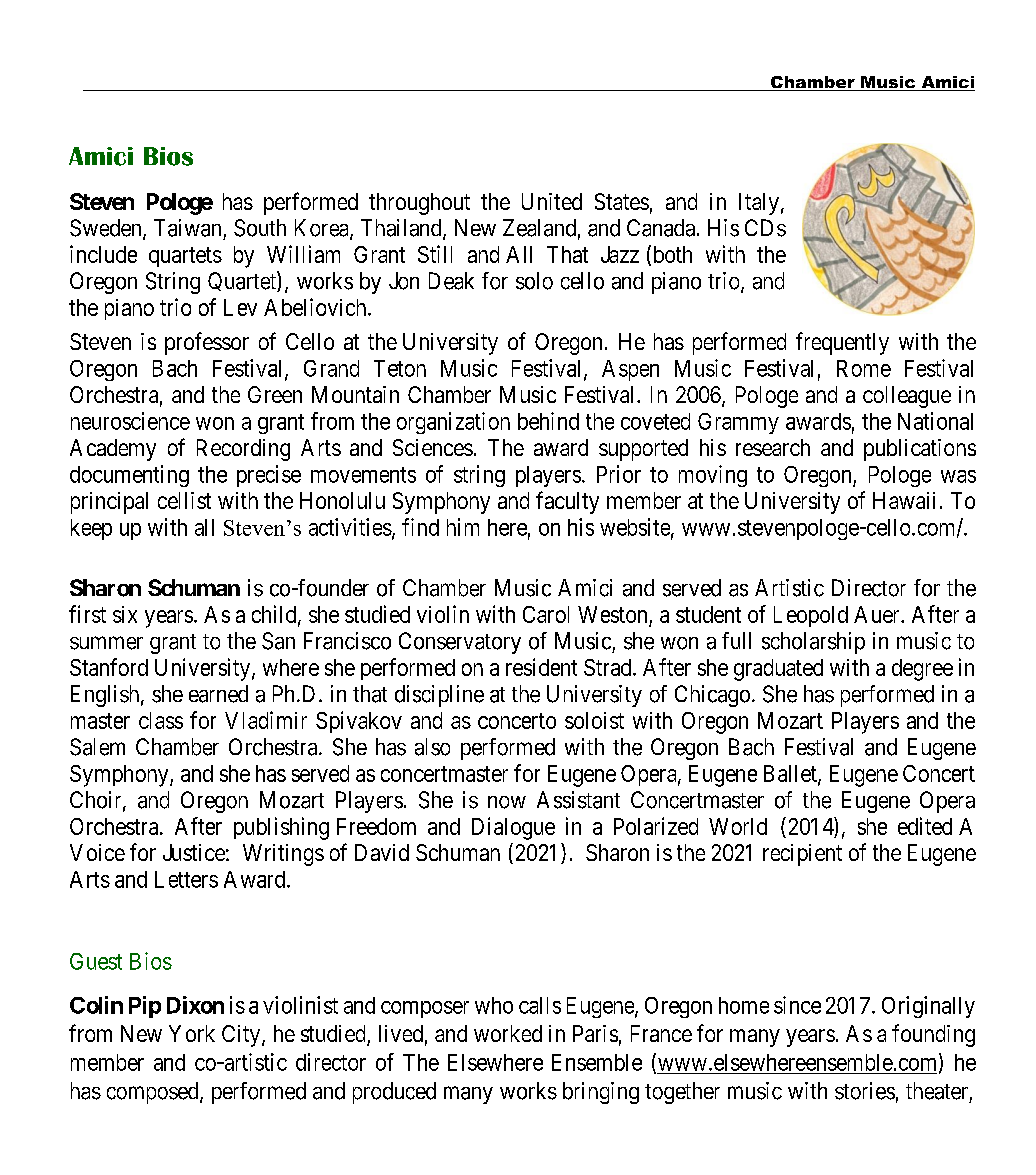  Describe the element at coordinates (187, 228) in the document. I see `Taiwan` at that location.
